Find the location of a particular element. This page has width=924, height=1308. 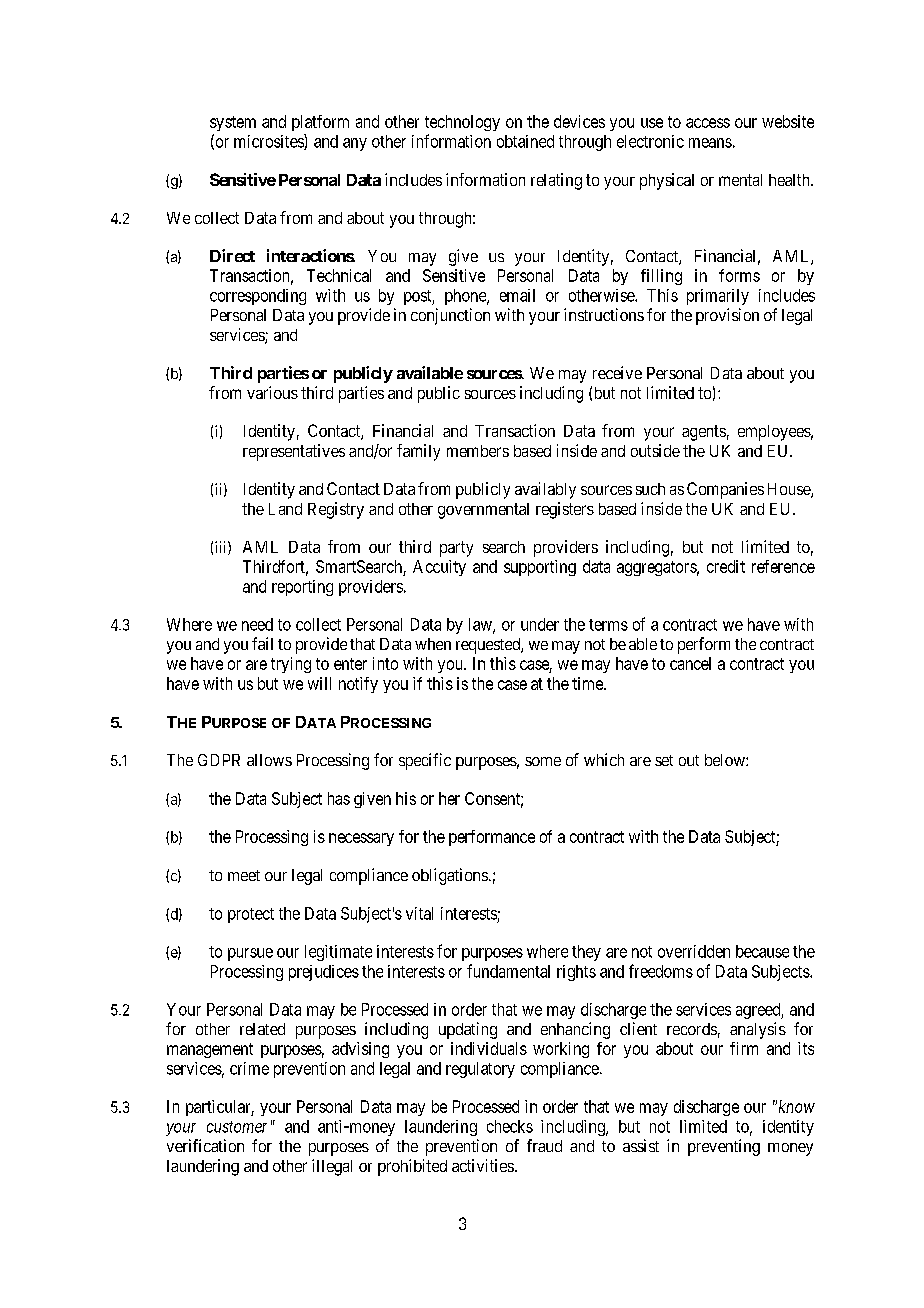

platform is located at coordinates (320, 123).
